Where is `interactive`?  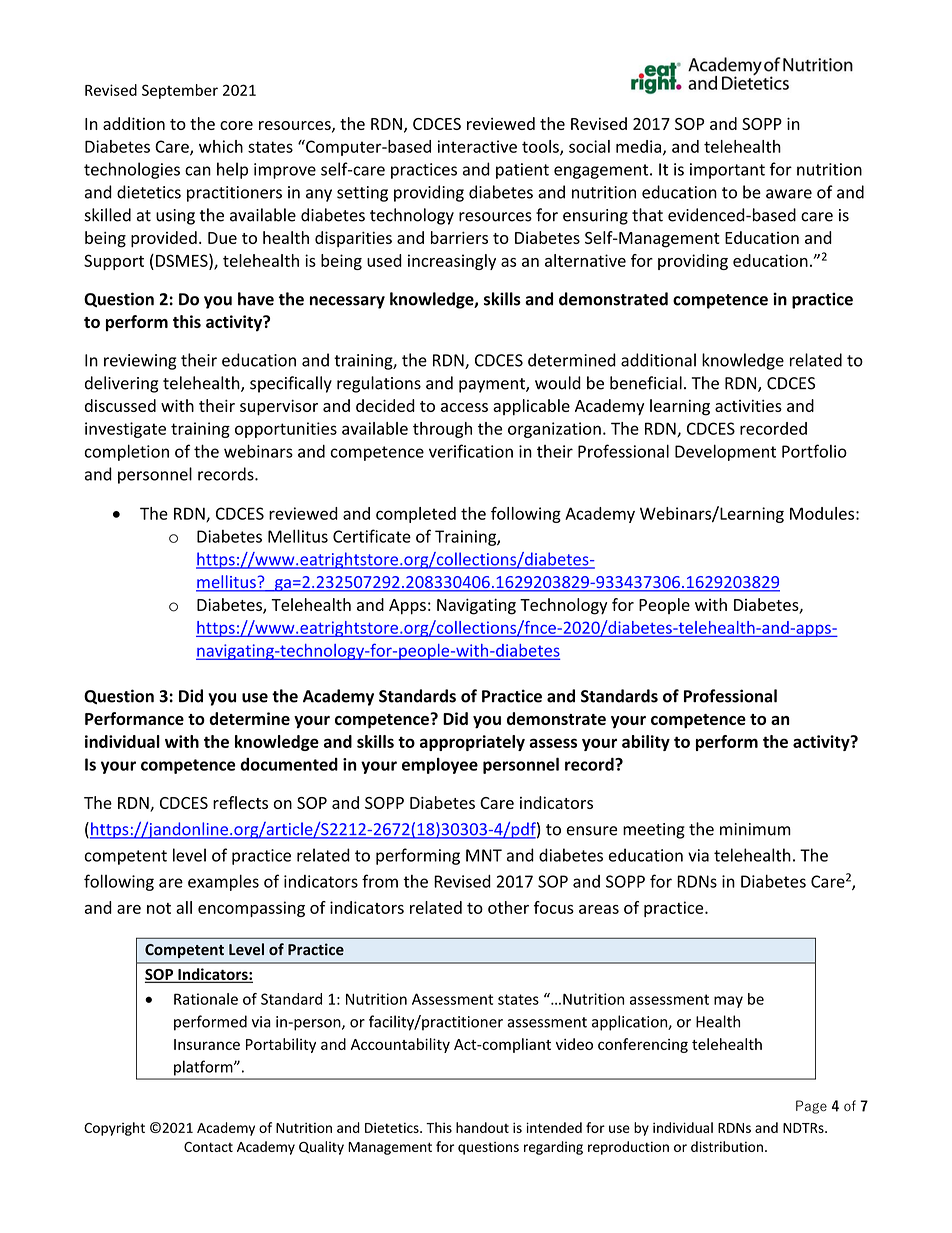 interactive is located at coordinates (477, 146).
